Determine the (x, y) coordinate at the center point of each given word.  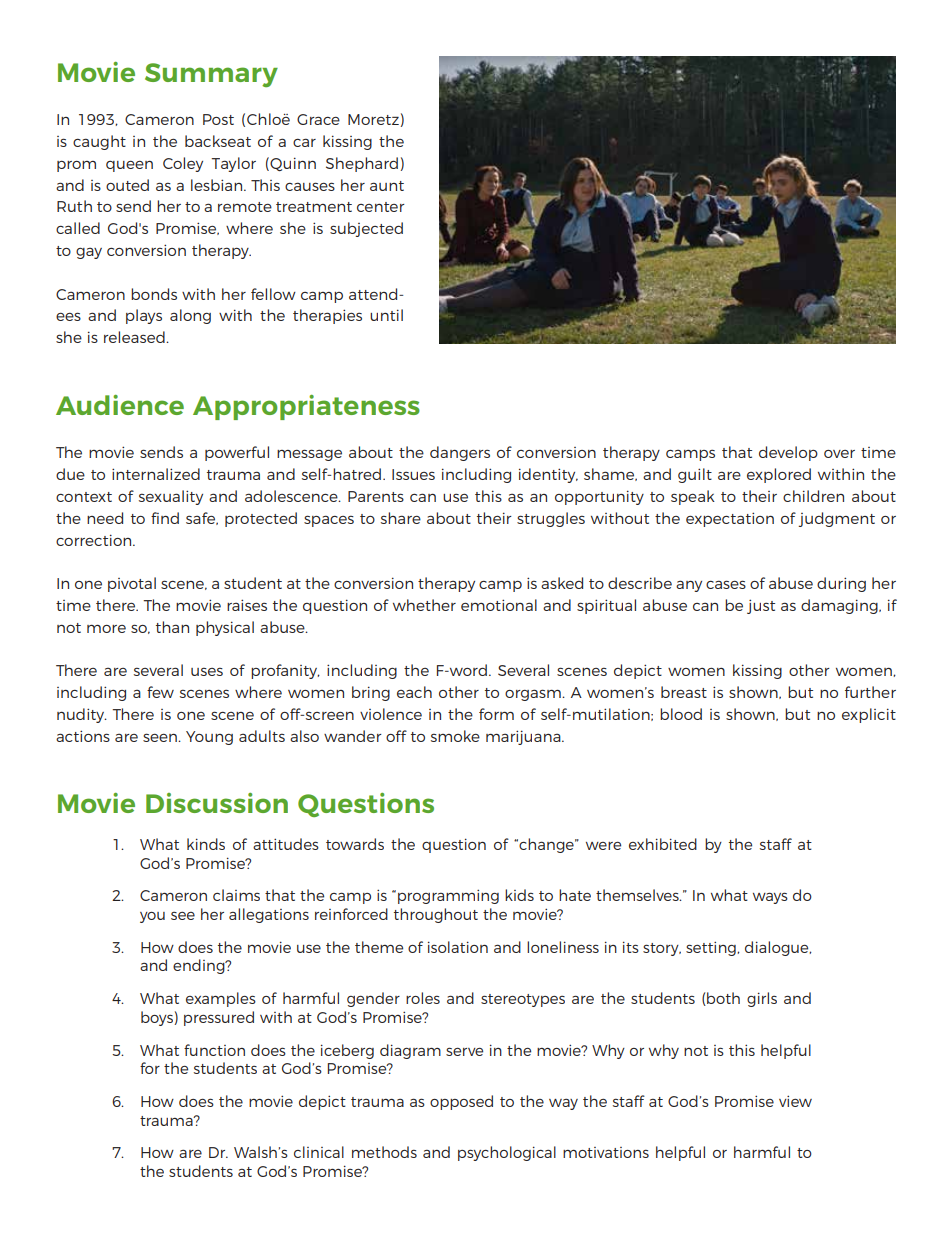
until (386, 315)
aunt (387, 186)
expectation (730, 519)
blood (681, 714)
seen (161, 737)
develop (788, 453)
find (165, 518)
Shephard (362, 164)
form (496, 714)
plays (144, 316)
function (214, 1050)
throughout (436, 915)
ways (770, 898)
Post (218, 119)
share (401, 518)
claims (236, 895)
